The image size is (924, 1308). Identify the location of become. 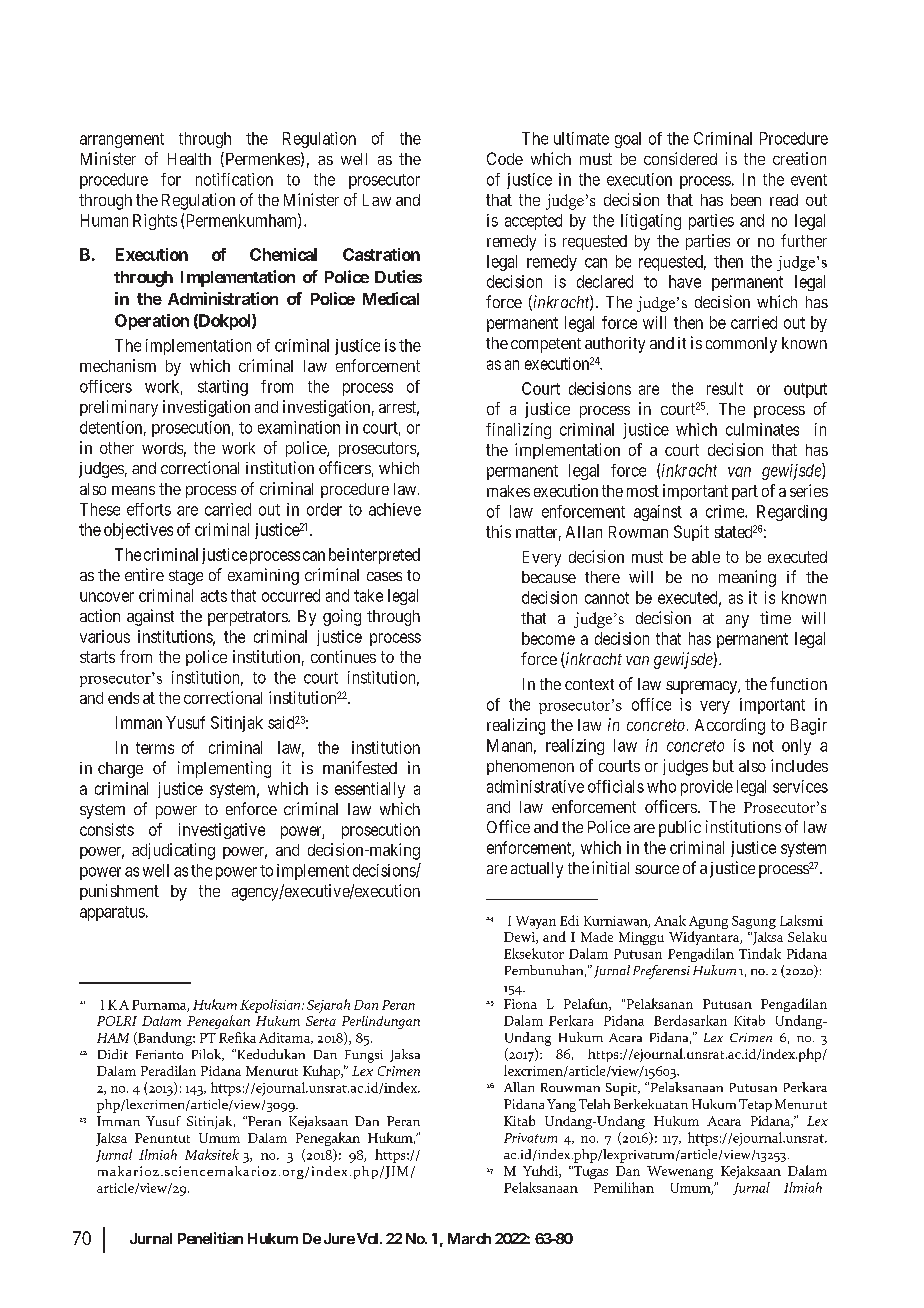
(548, 638).
